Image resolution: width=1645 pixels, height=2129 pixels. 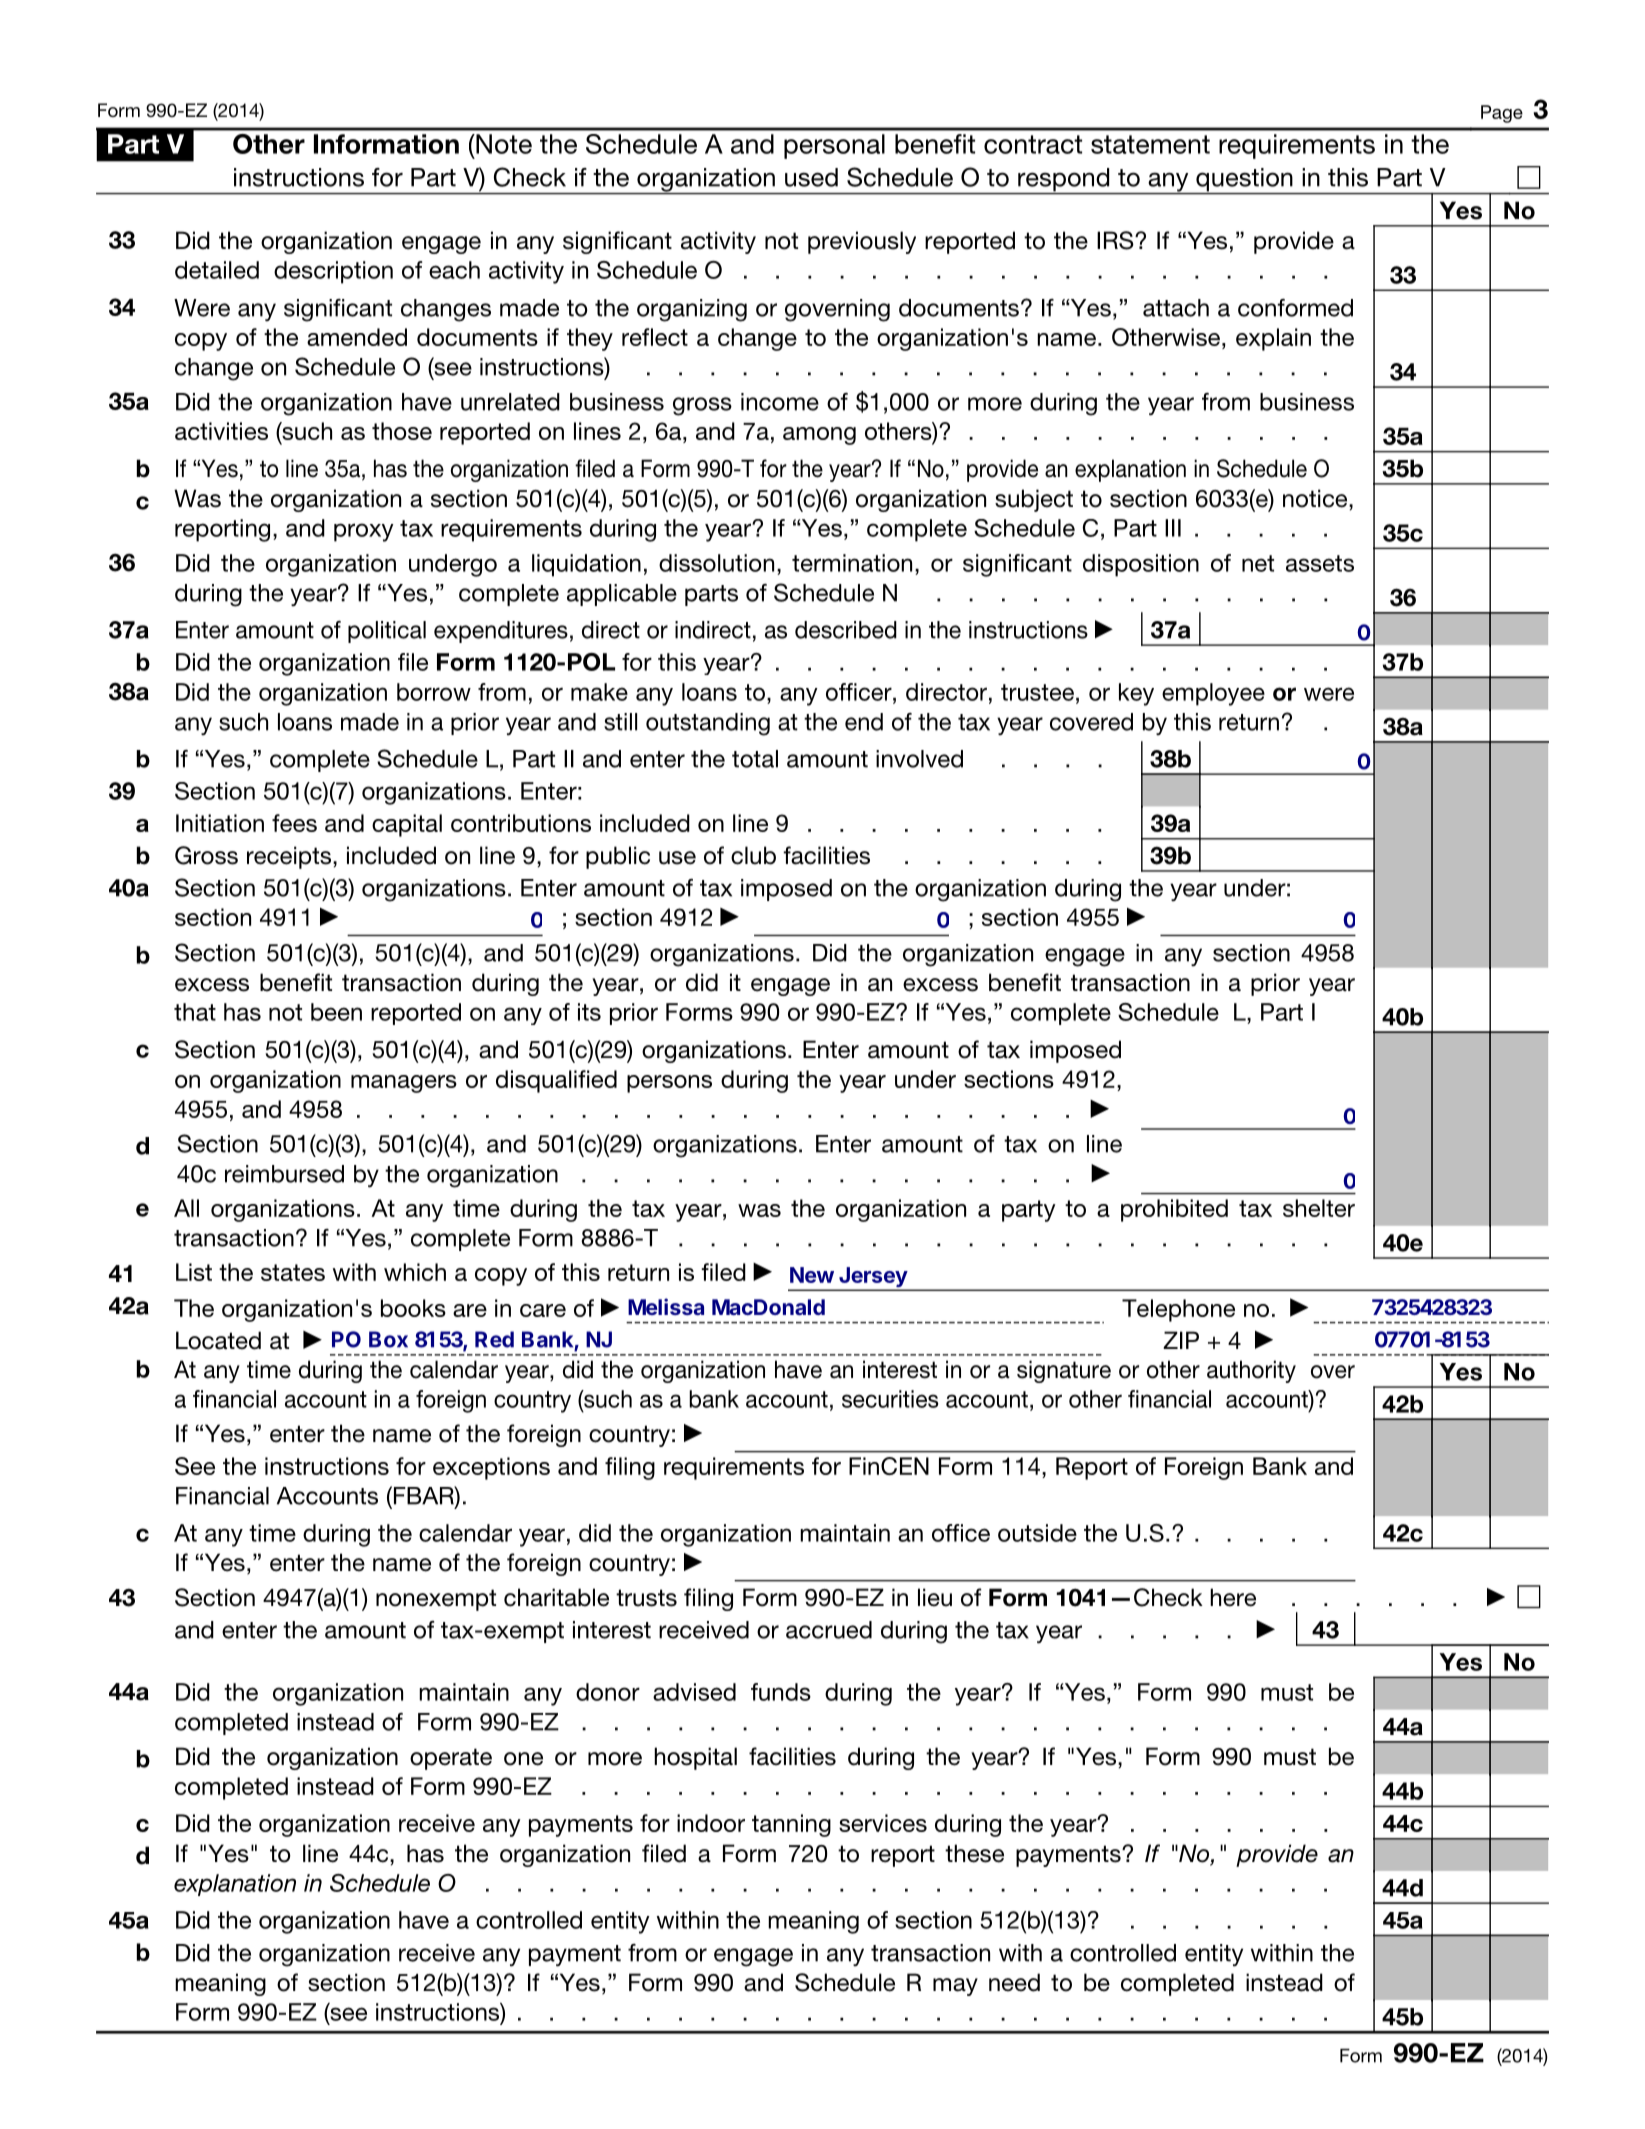 I want to click on authority, so click(x=1251, y=1371).
